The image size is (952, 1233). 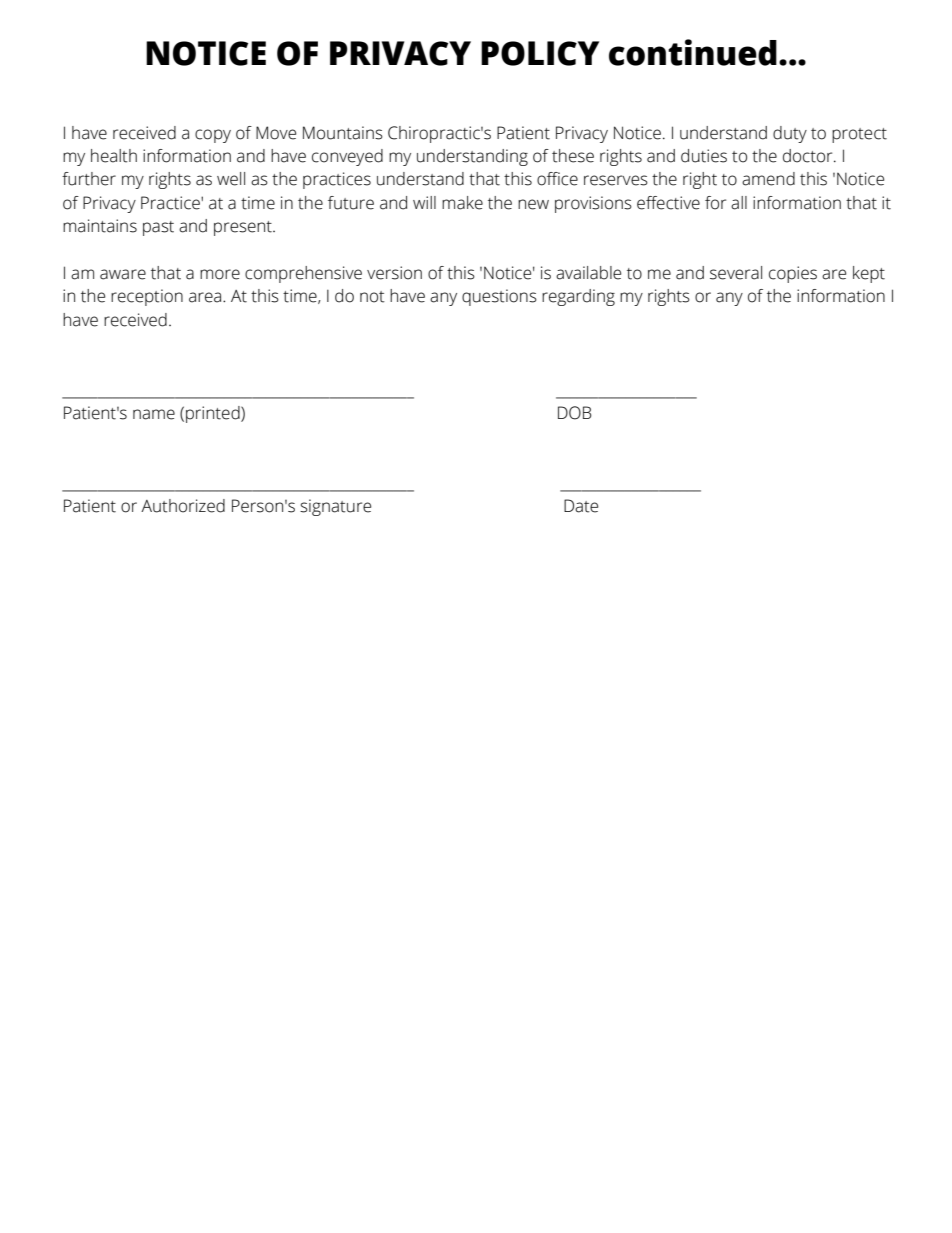 What do you see at coordinates (793, 274) in the screenshot?
I see `copies` at bounding box center [793, 274].
